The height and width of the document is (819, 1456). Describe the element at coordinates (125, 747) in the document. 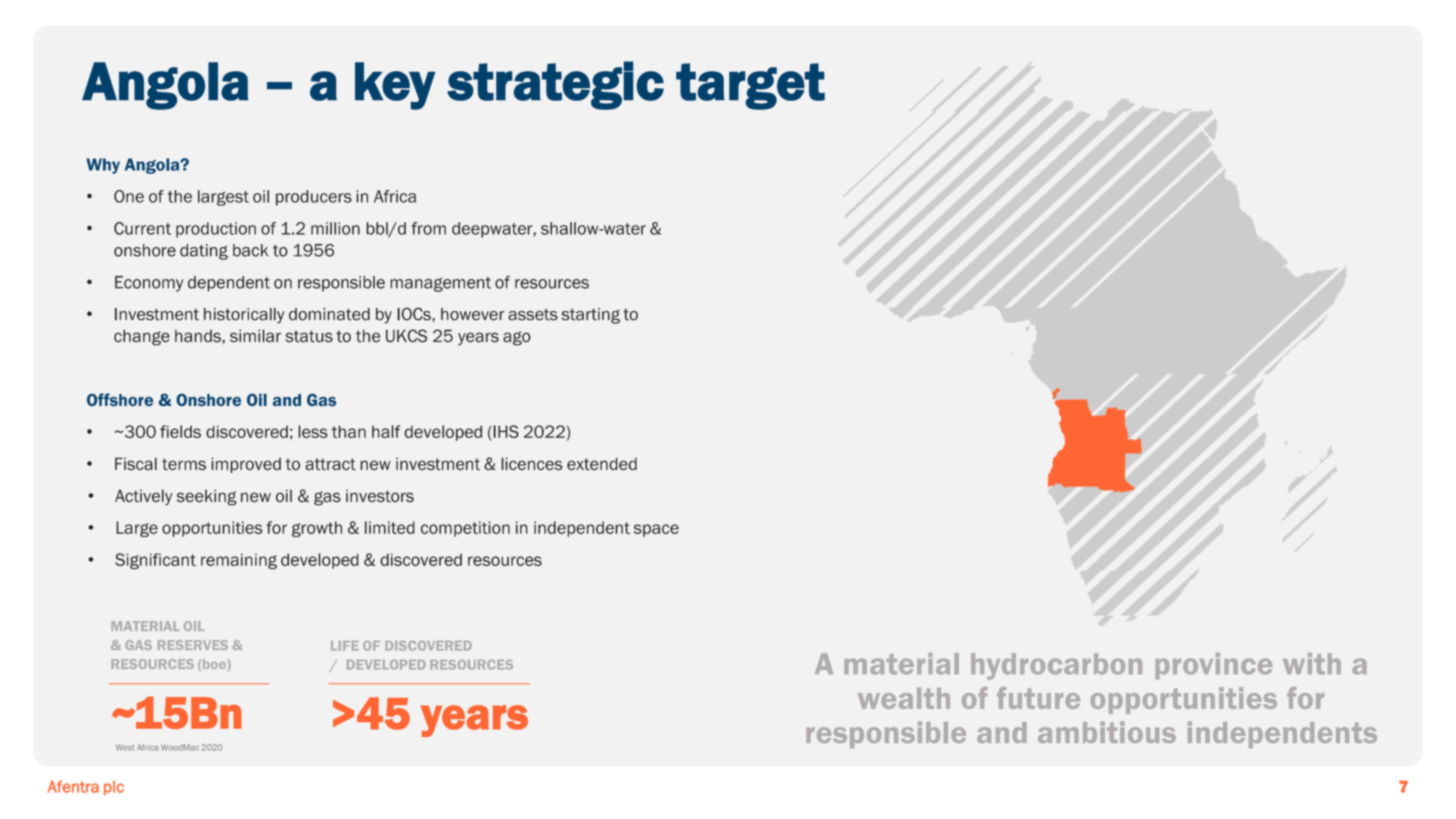

I see `West` at that location.
